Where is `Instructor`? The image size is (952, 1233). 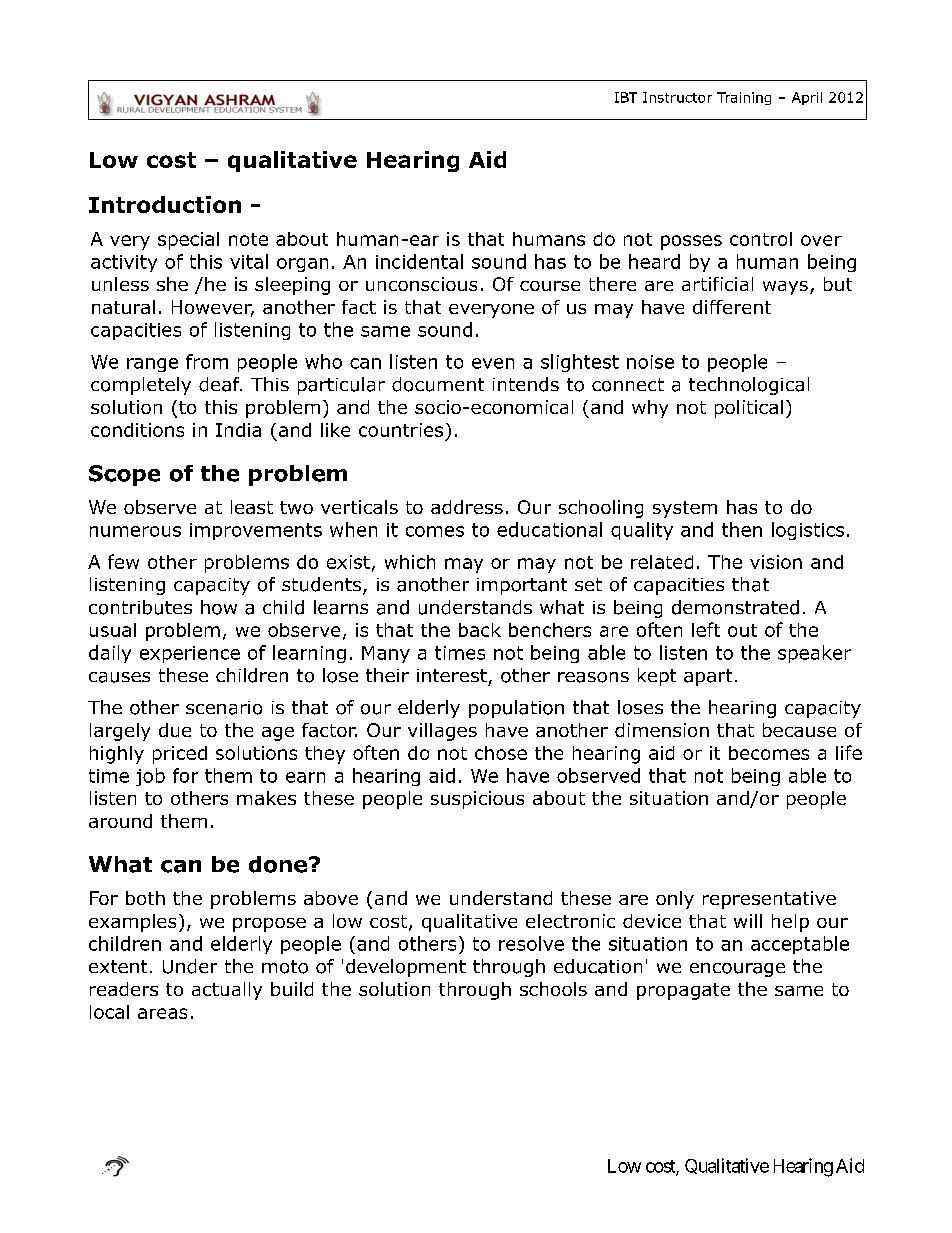 Instructor is located at coordinates (677, 97).
